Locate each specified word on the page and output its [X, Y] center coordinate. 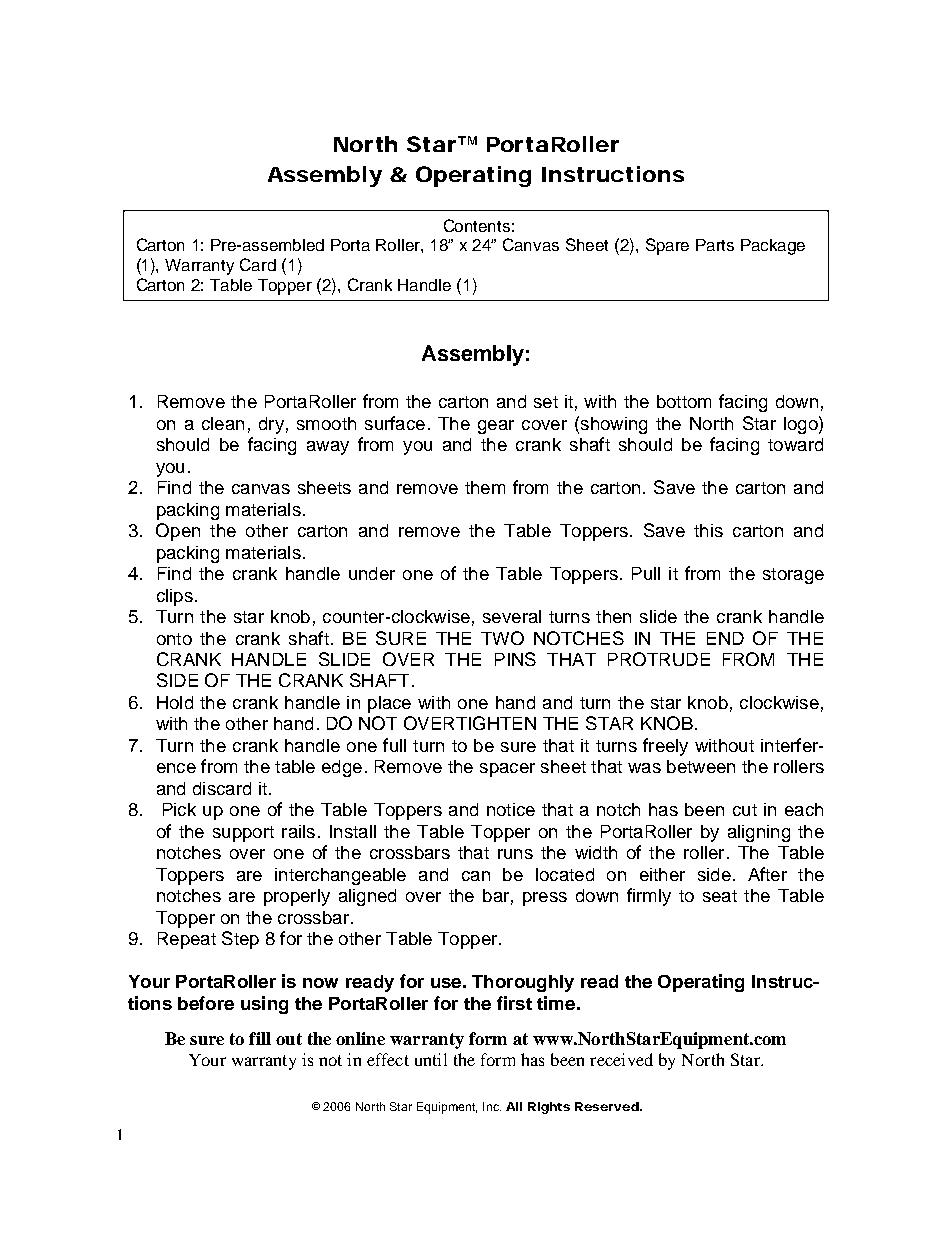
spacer [507, 770]
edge [342, 768]
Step [240, 940]
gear [496, 427]
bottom [684, 401]
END [725, 638]
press [545, 899]
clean [223, 423]
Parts [715, 245]
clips [175, 597]
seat [720, 896]
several [512, 616]
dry [271, 425]
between [701, 766]
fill [260, 1038]
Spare [667, 246]
